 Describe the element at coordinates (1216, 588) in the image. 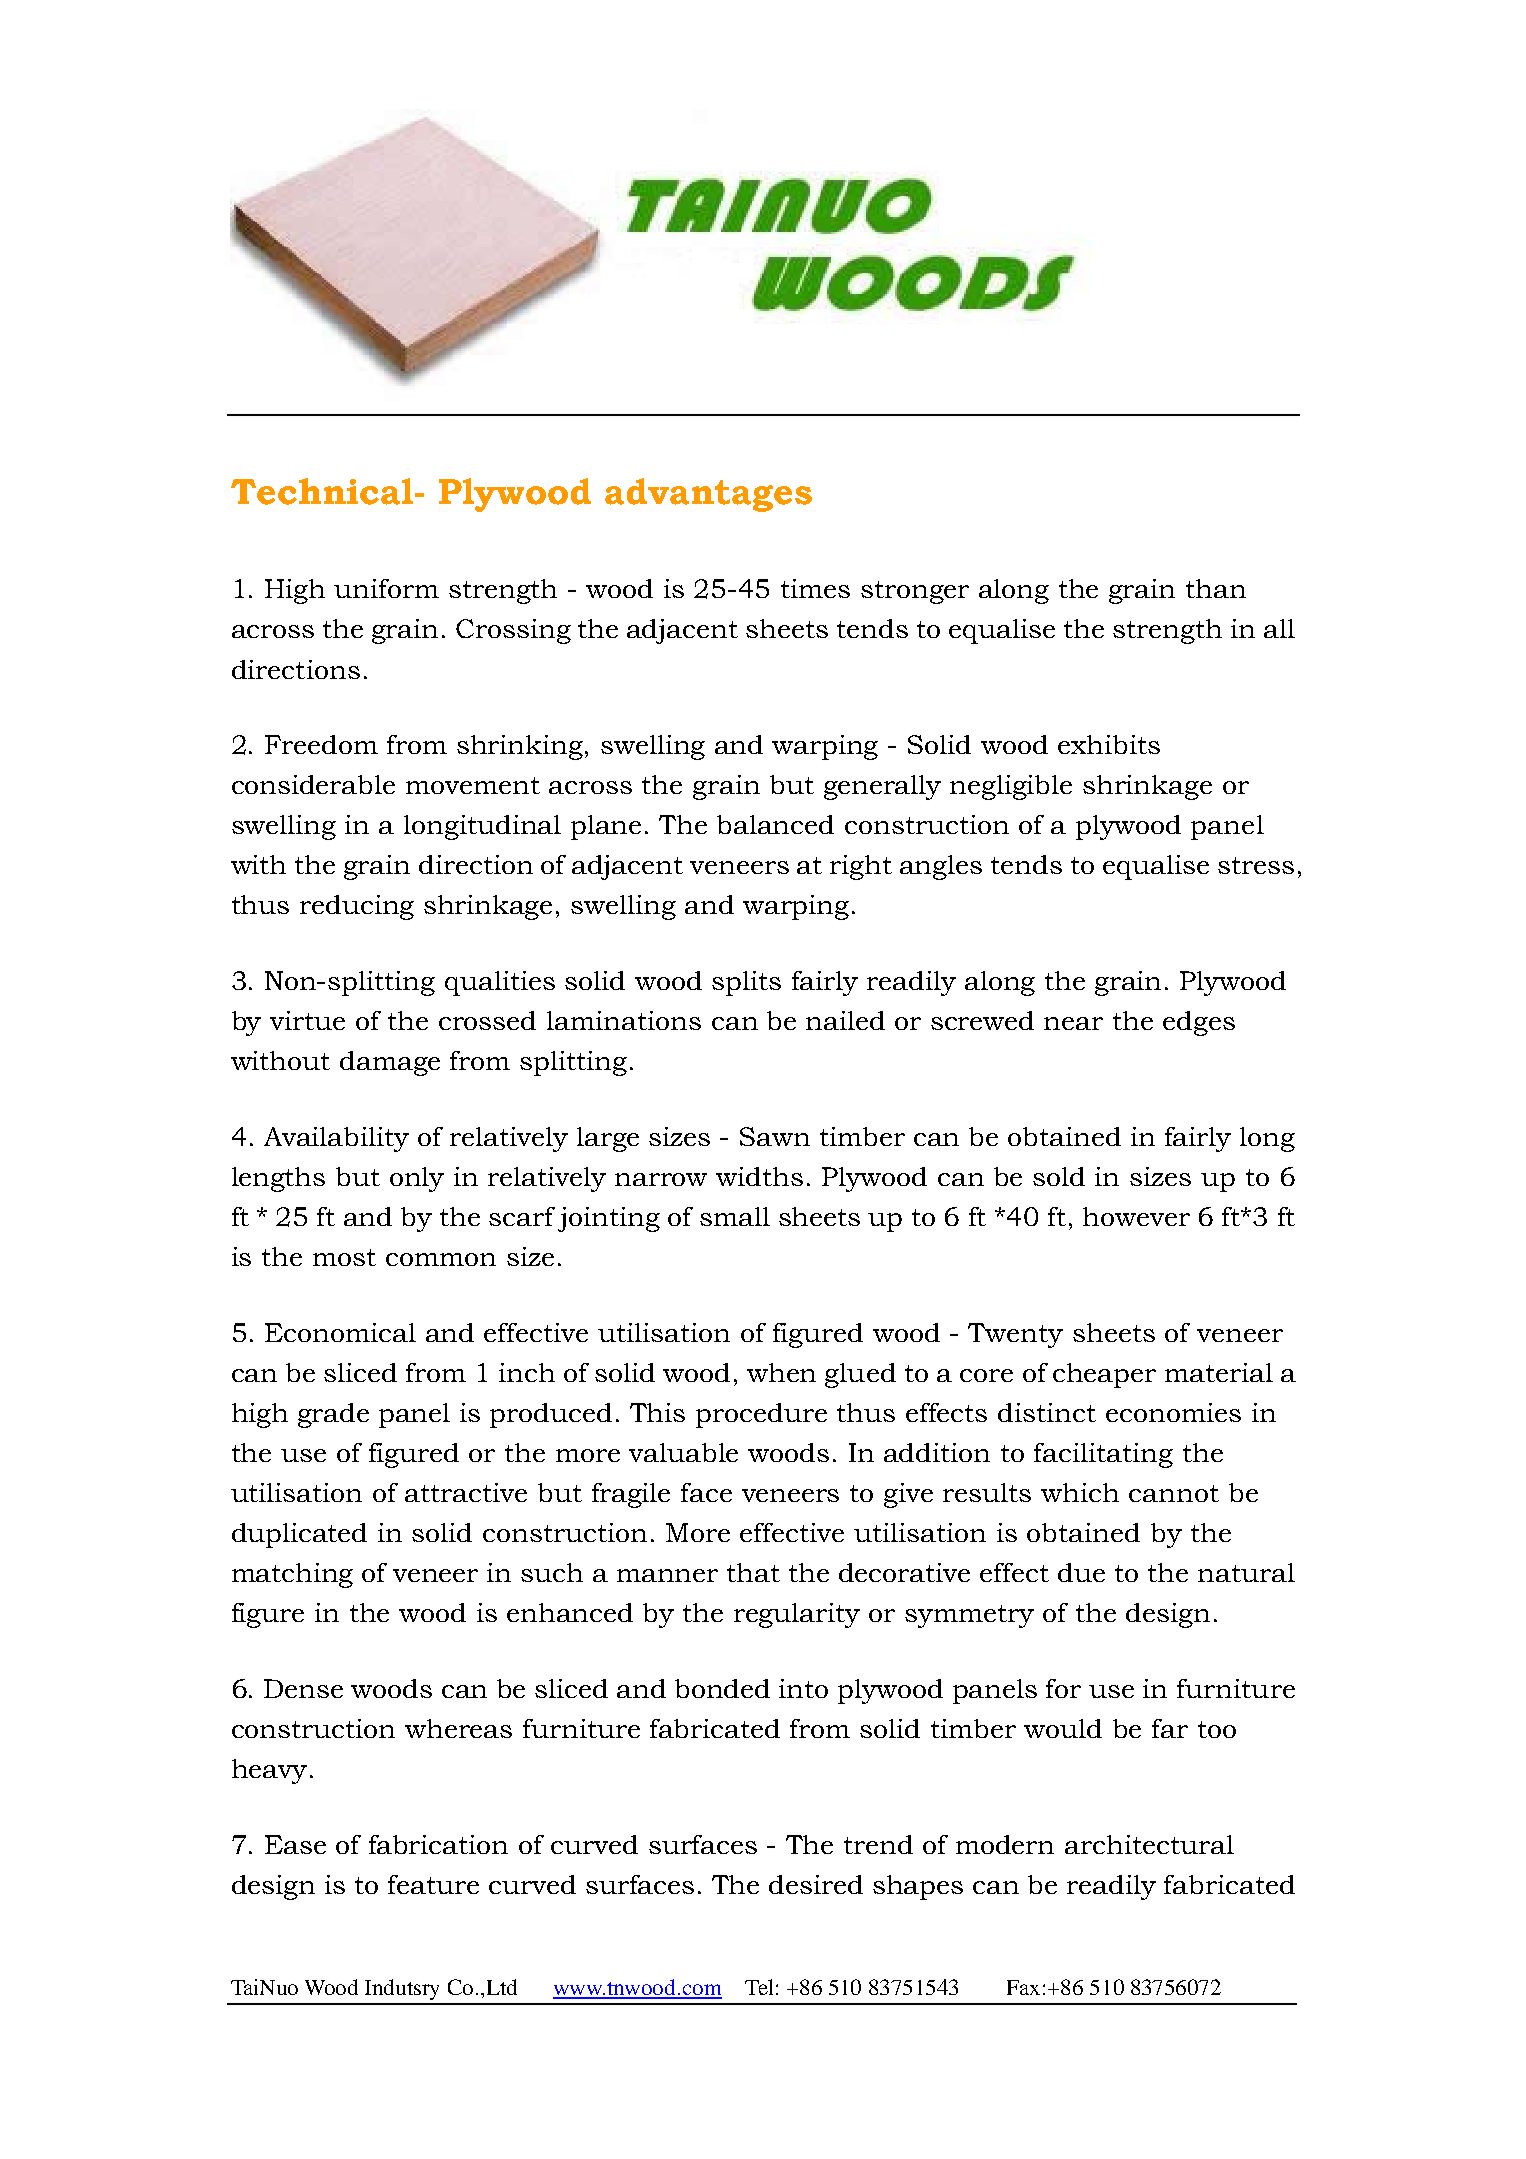

I see `than` at that location.
